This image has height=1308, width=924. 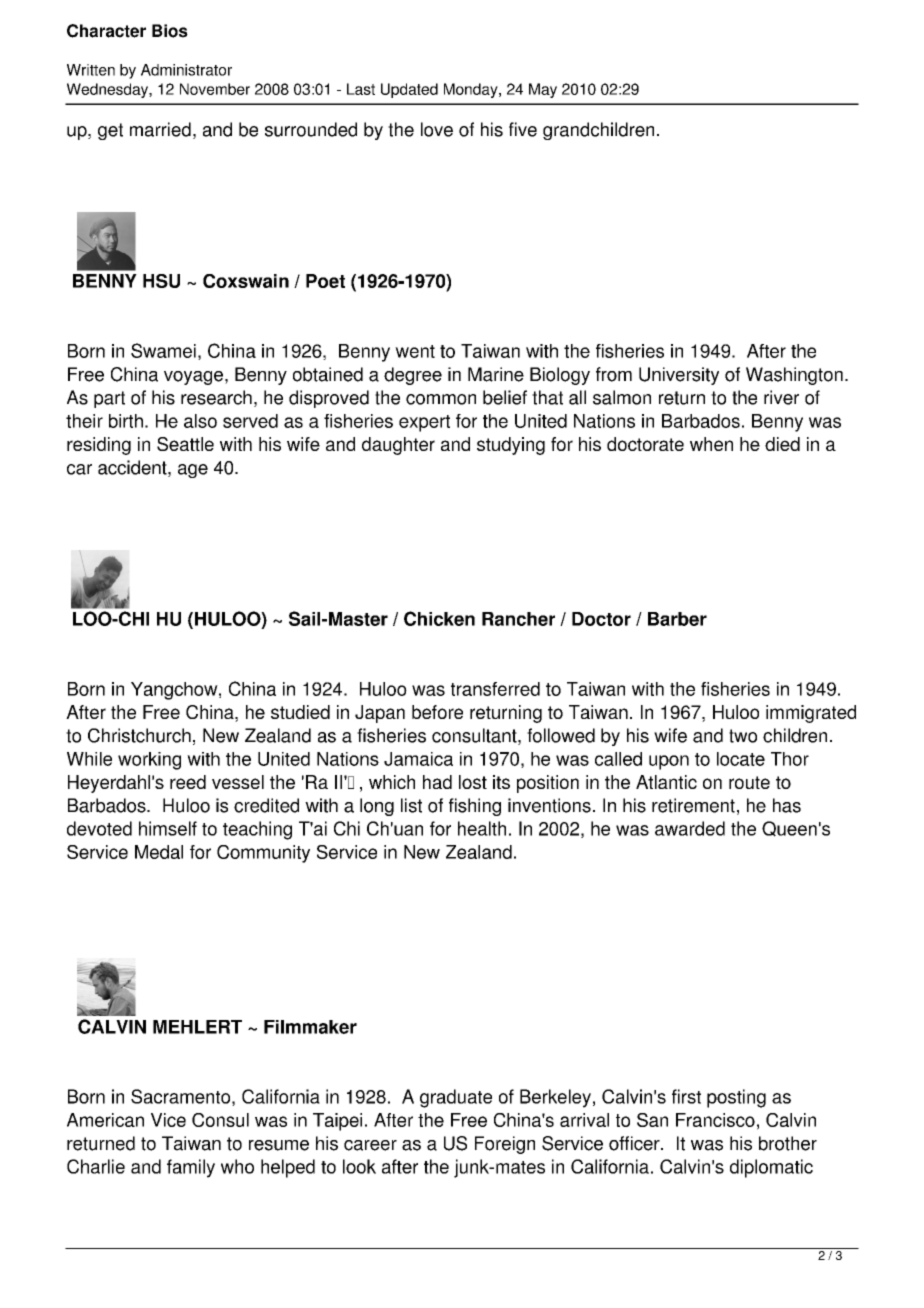 I want to click on awarded, so click(x=690, y=828).
